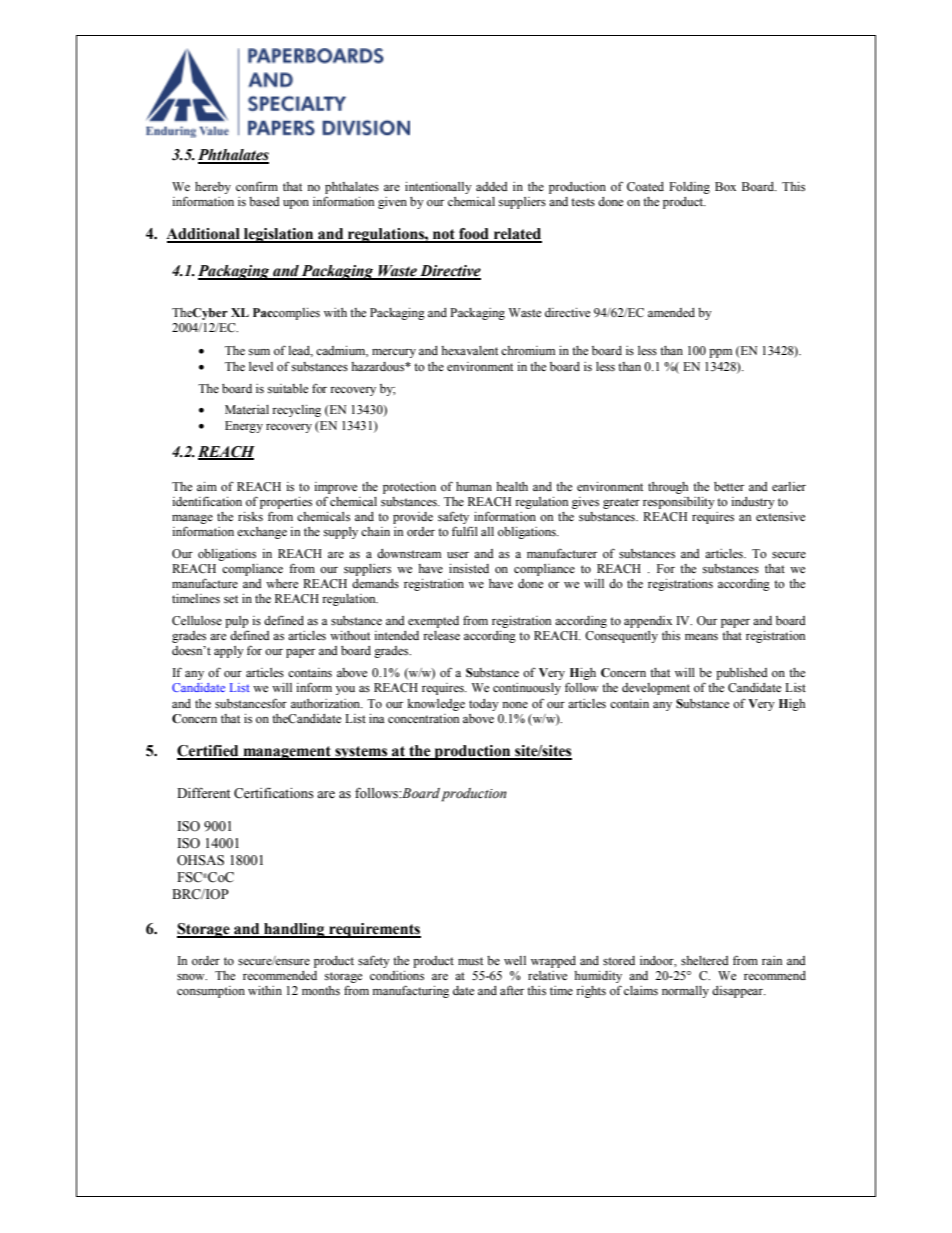 The width and height of the document is (952, 1233). Describe the element at coordinates (469, 568) in the document. I see `insisted` at that location.
